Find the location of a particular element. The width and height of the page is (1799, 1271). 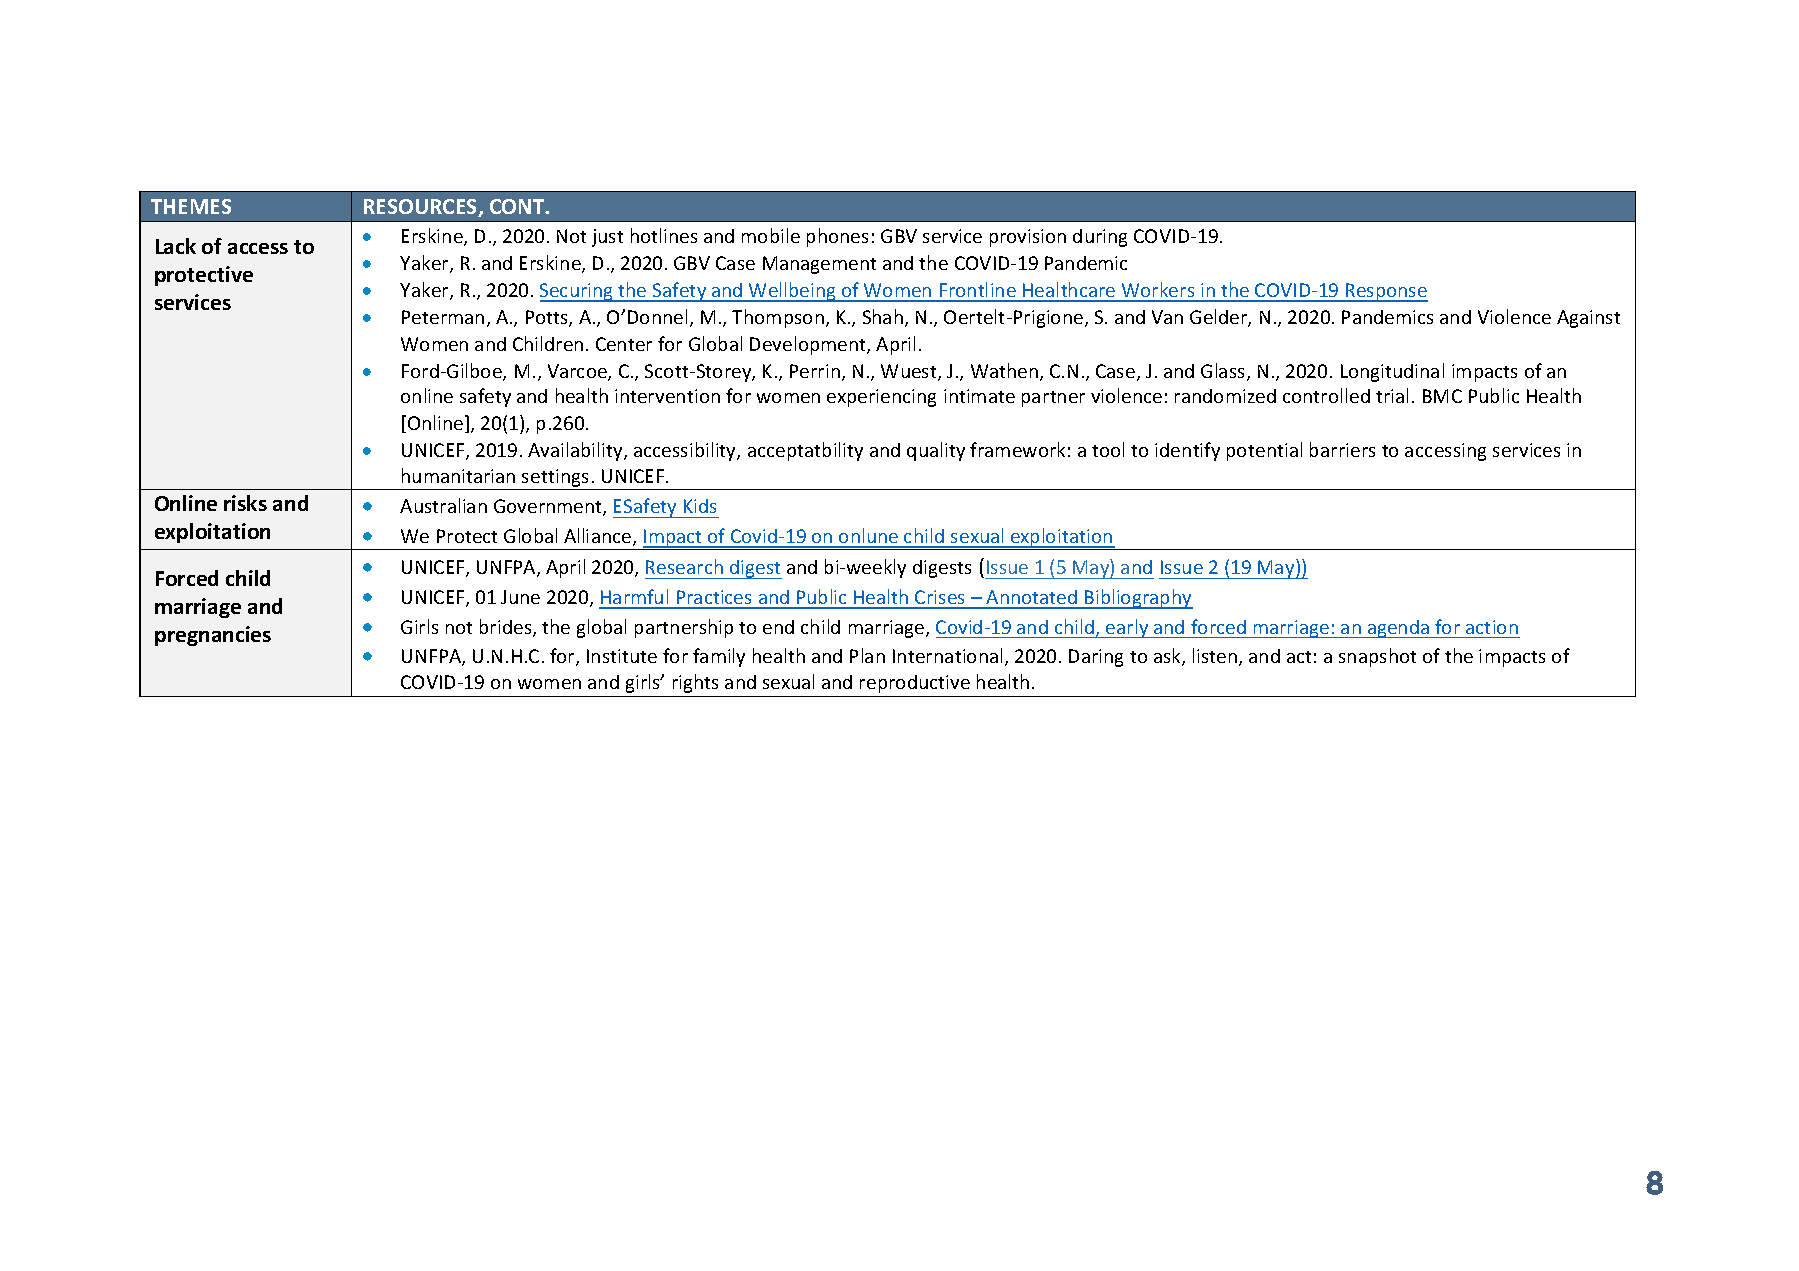

Response is located at coordinates (1386, 292).
